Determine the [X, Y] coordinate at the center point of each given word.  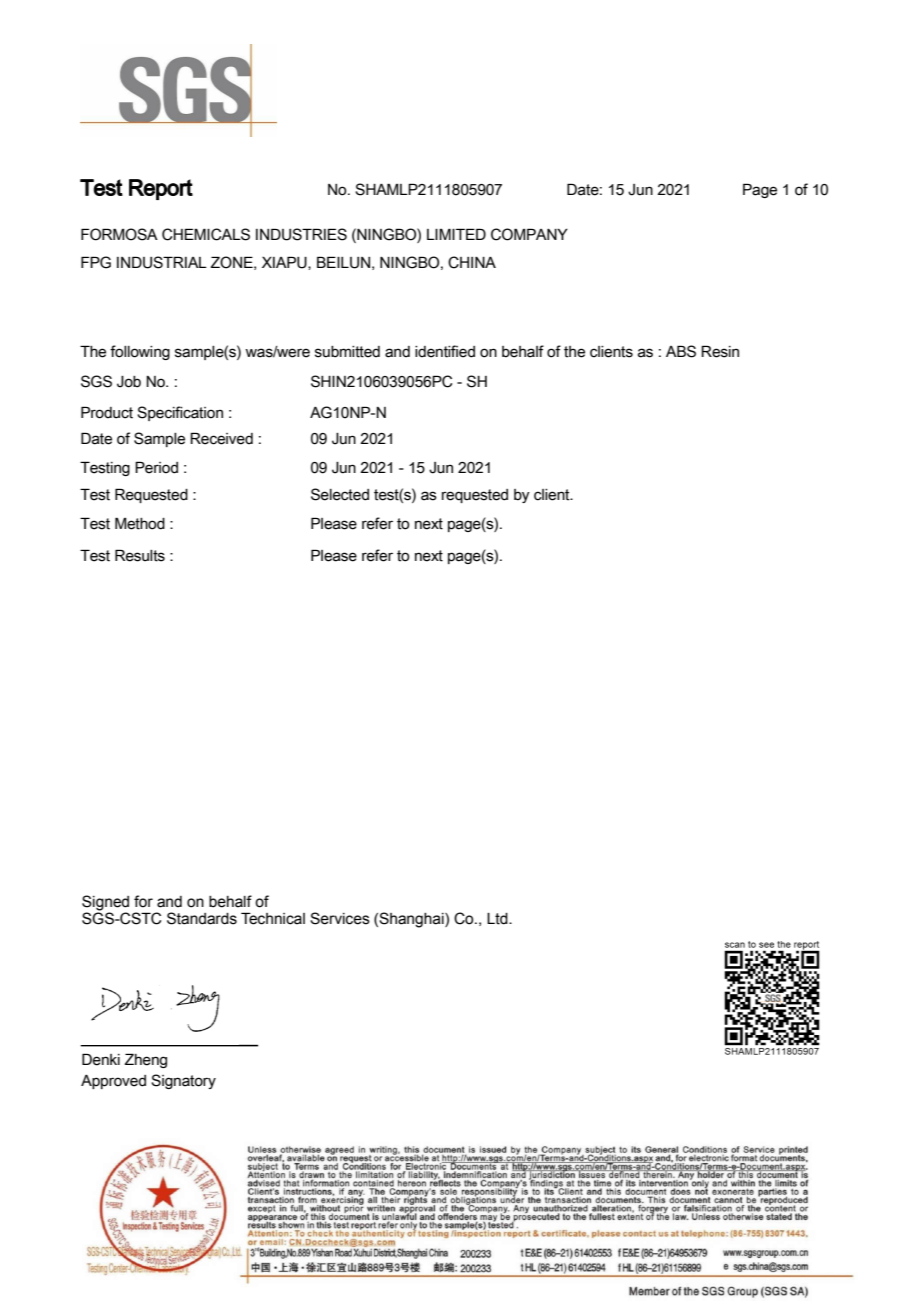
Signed [105, 903]
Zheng [146, 1060]
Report [161, 189]
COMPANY [529, 234]
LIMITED [456, 234]
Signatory [183, 1081]
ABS [681, 351]
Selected [340, 494]
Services [340, 918]
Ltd [498, 919]
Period [156, 467]
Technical [273, 918]
